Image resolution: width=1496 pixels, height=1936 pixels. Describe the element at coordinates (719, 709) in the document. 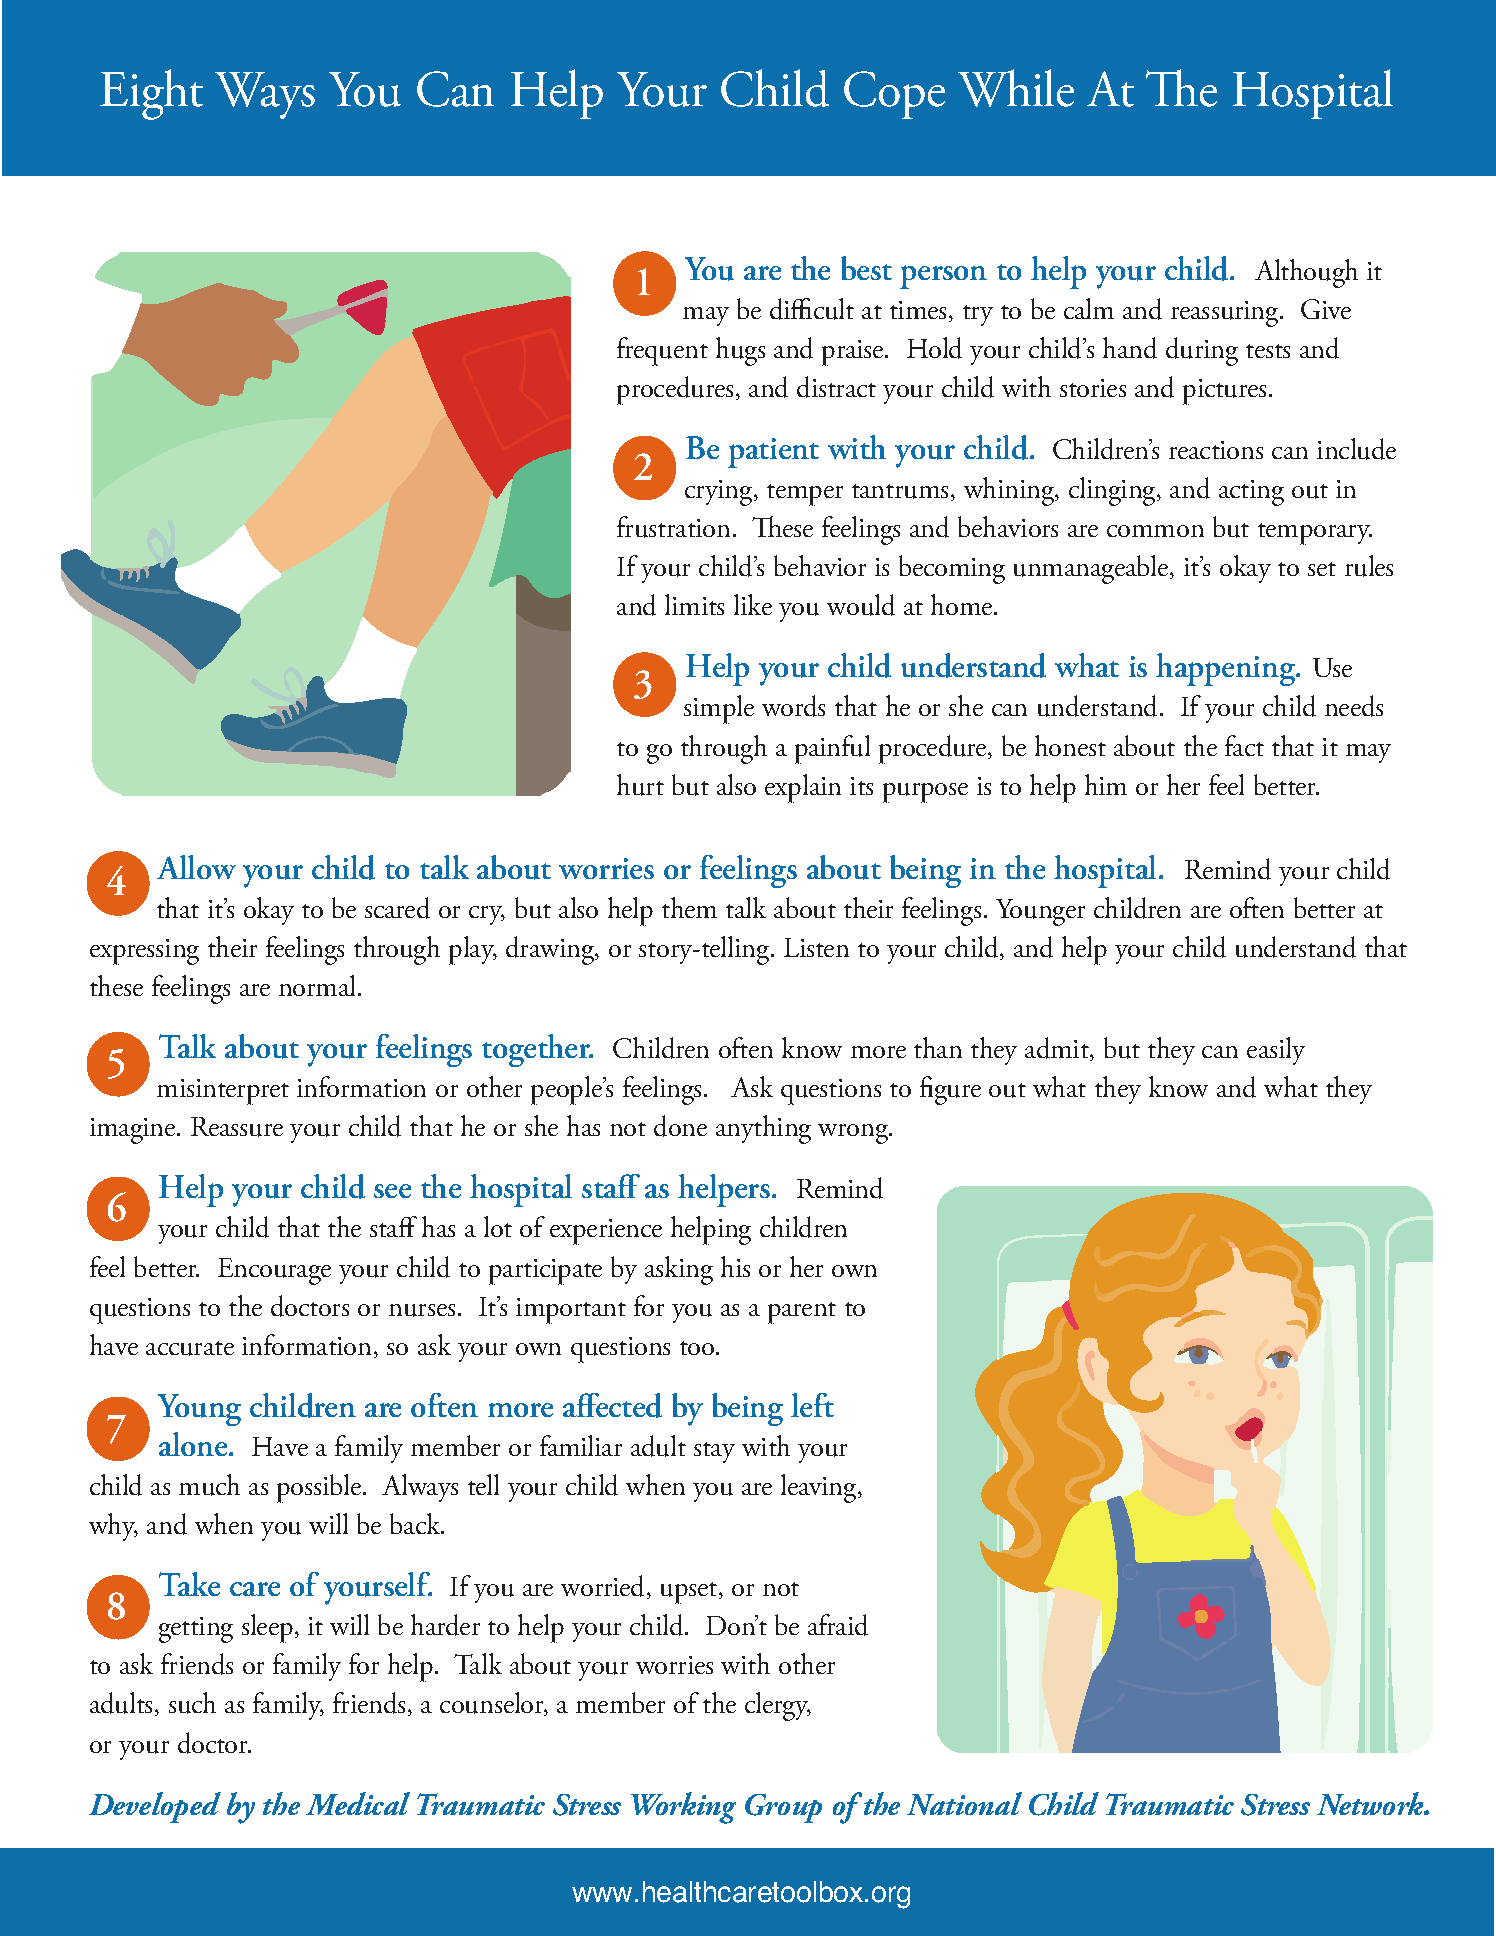

I see `simple` at that location.
